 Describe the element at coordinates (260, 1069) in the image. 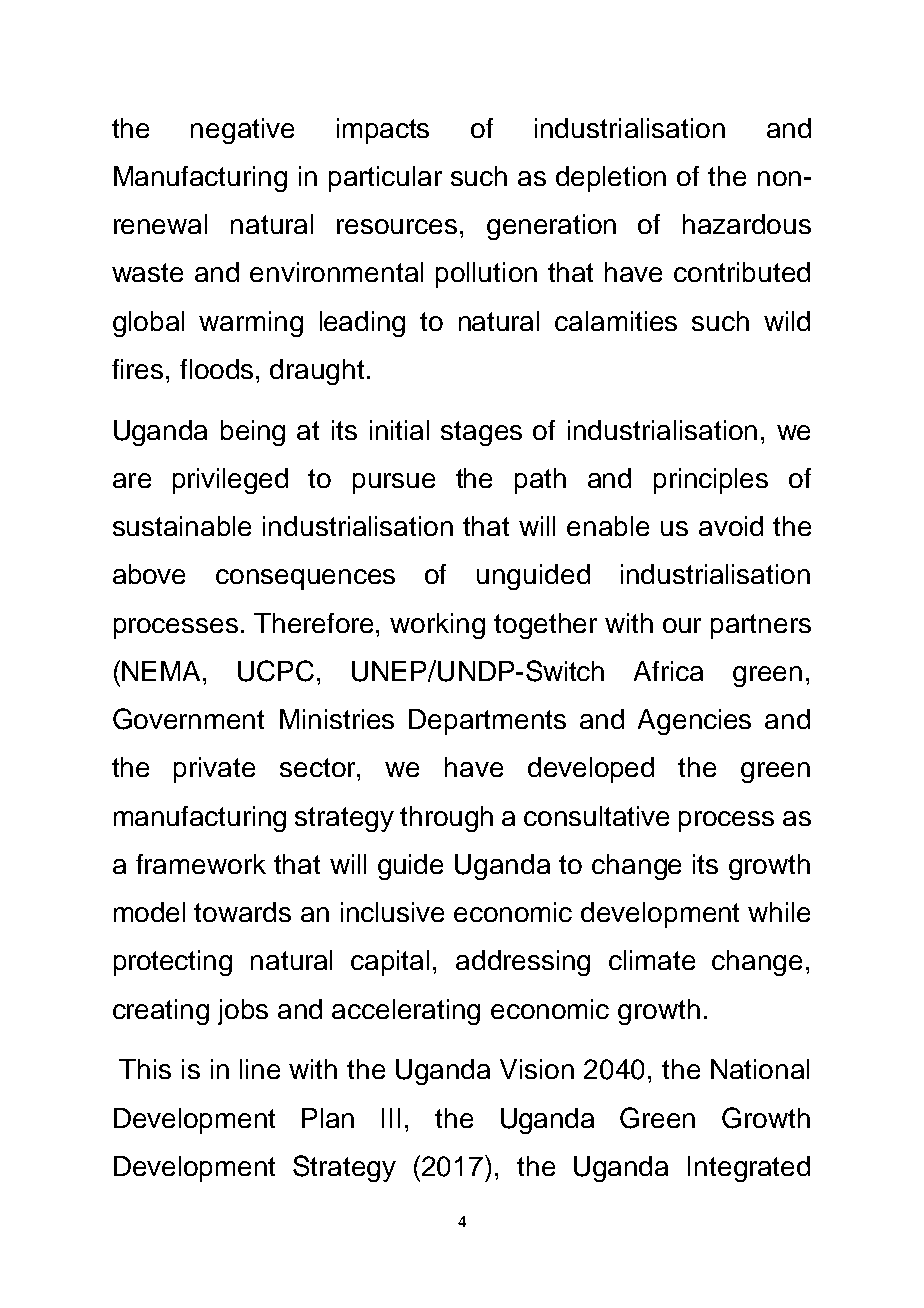

I see `line` at that location.
